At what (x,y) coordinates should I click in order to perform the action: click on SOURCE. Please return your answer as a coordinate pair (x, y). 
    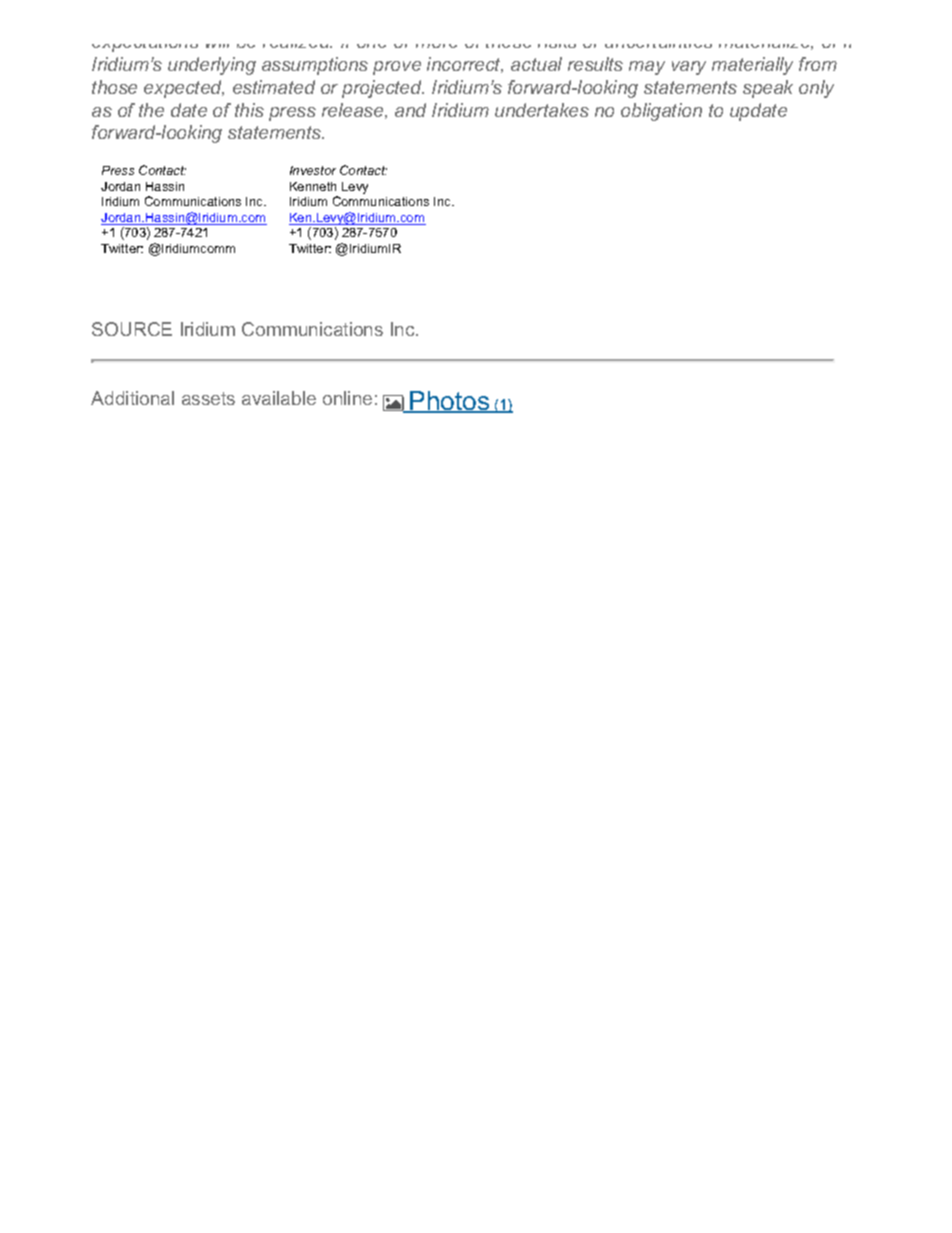
    Looking at the image, I should click on (132, 329).
